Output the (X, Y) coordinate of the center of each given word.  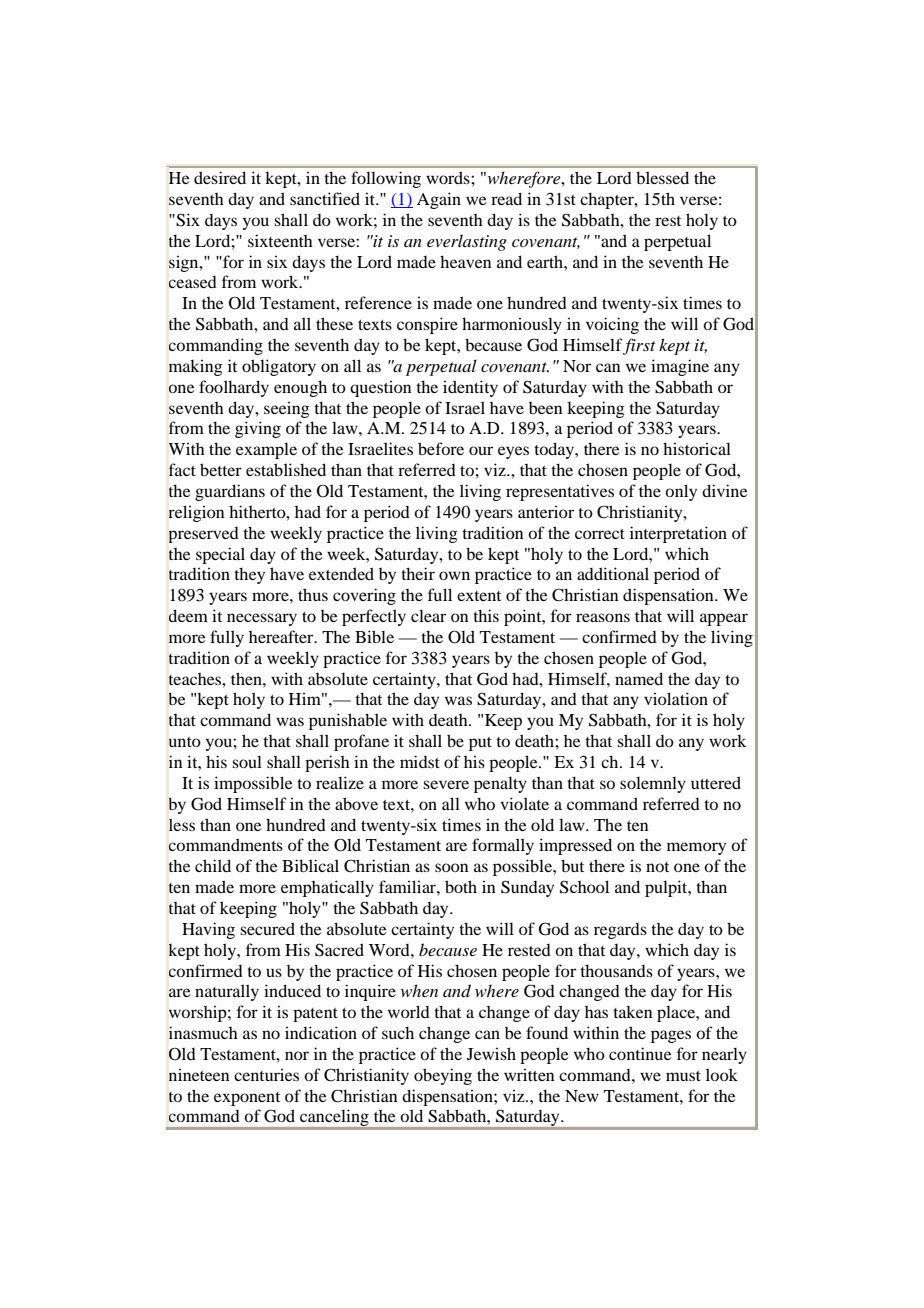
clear (428, 615)
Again (439, 200)
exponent (247, 1099)
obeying (443, 1076)
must (683, 1076)
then (247, 678)
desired (220, 177)
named (639, 678)
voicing (612, 325)
